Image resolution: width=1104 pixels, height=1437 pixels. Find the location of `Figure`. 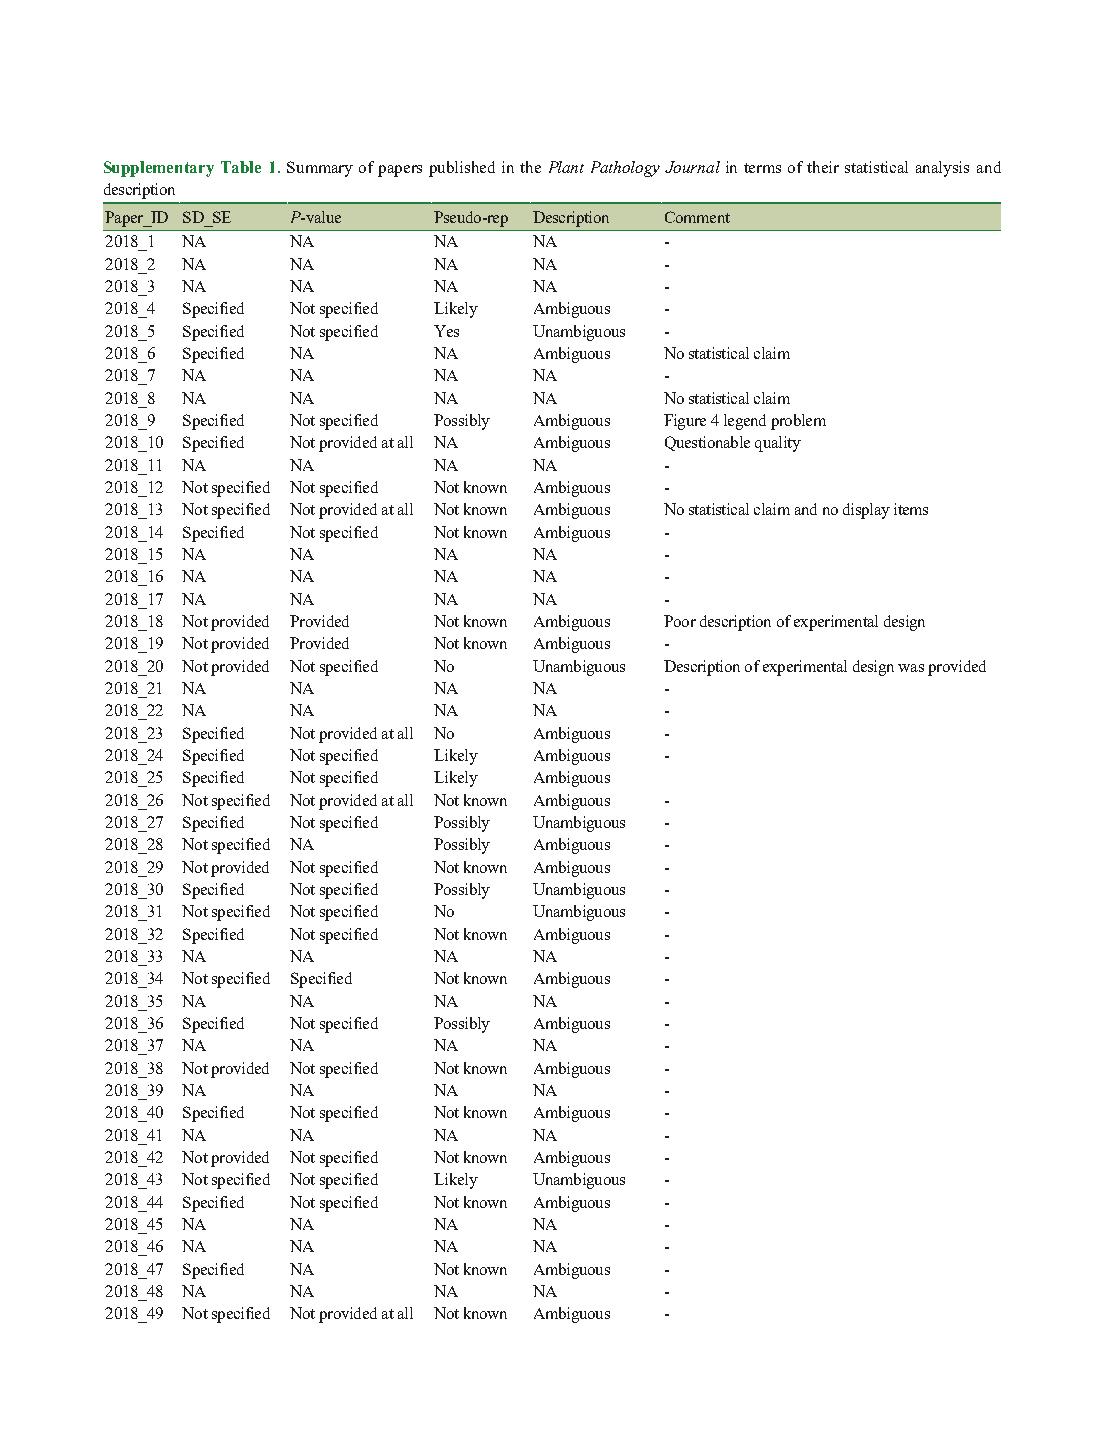

Figure is located at coordinates (685, 422).
